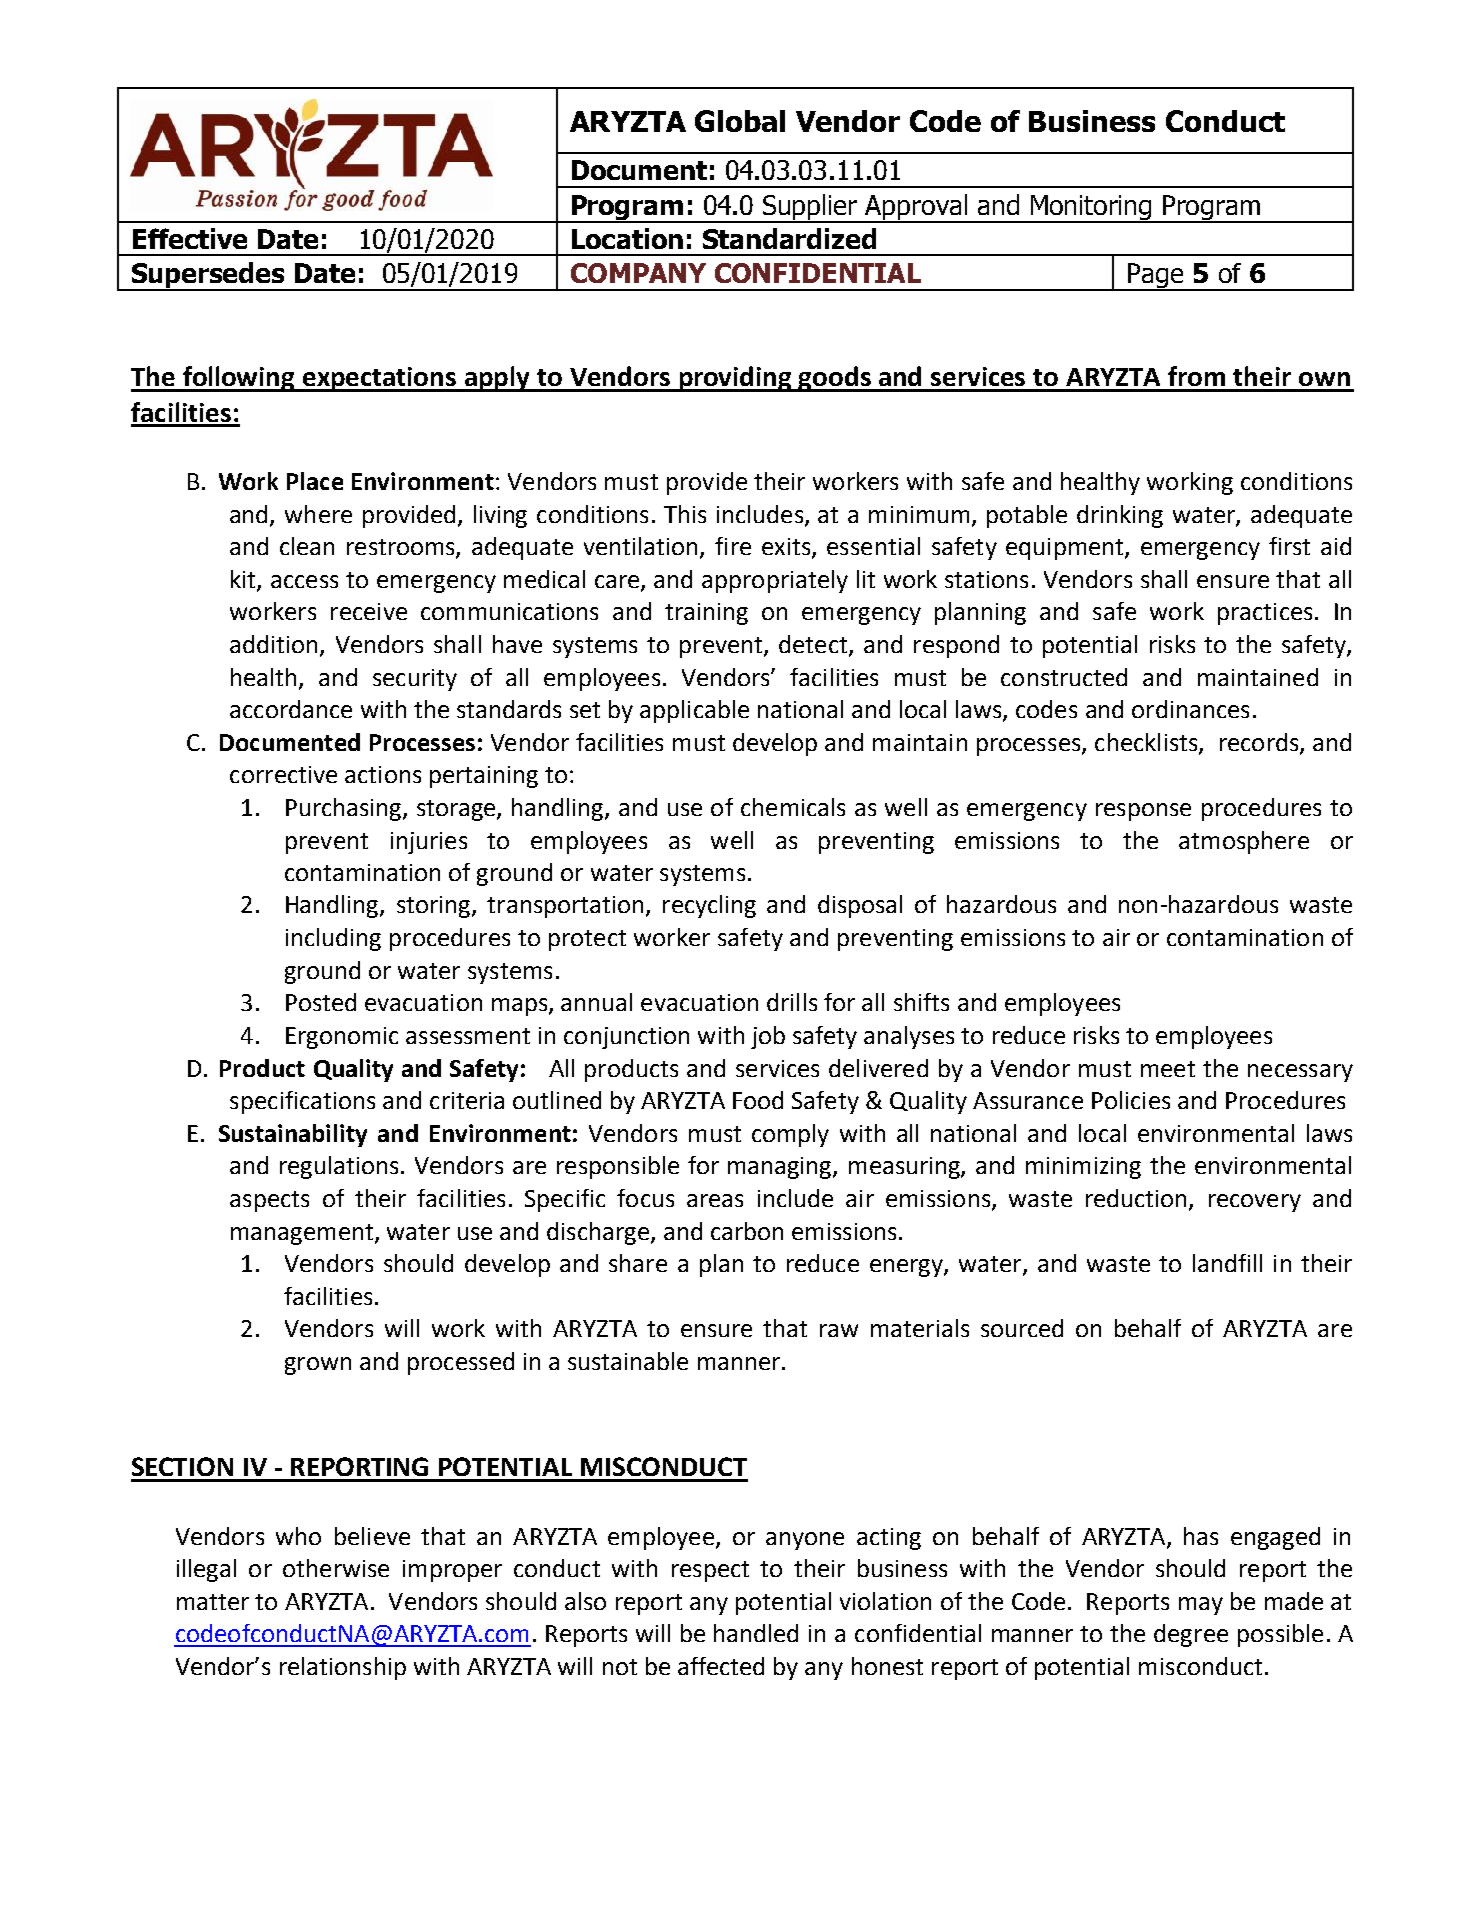  Describe the element at coordinates (756, 1633) in the document. I see `handled` at that location.
